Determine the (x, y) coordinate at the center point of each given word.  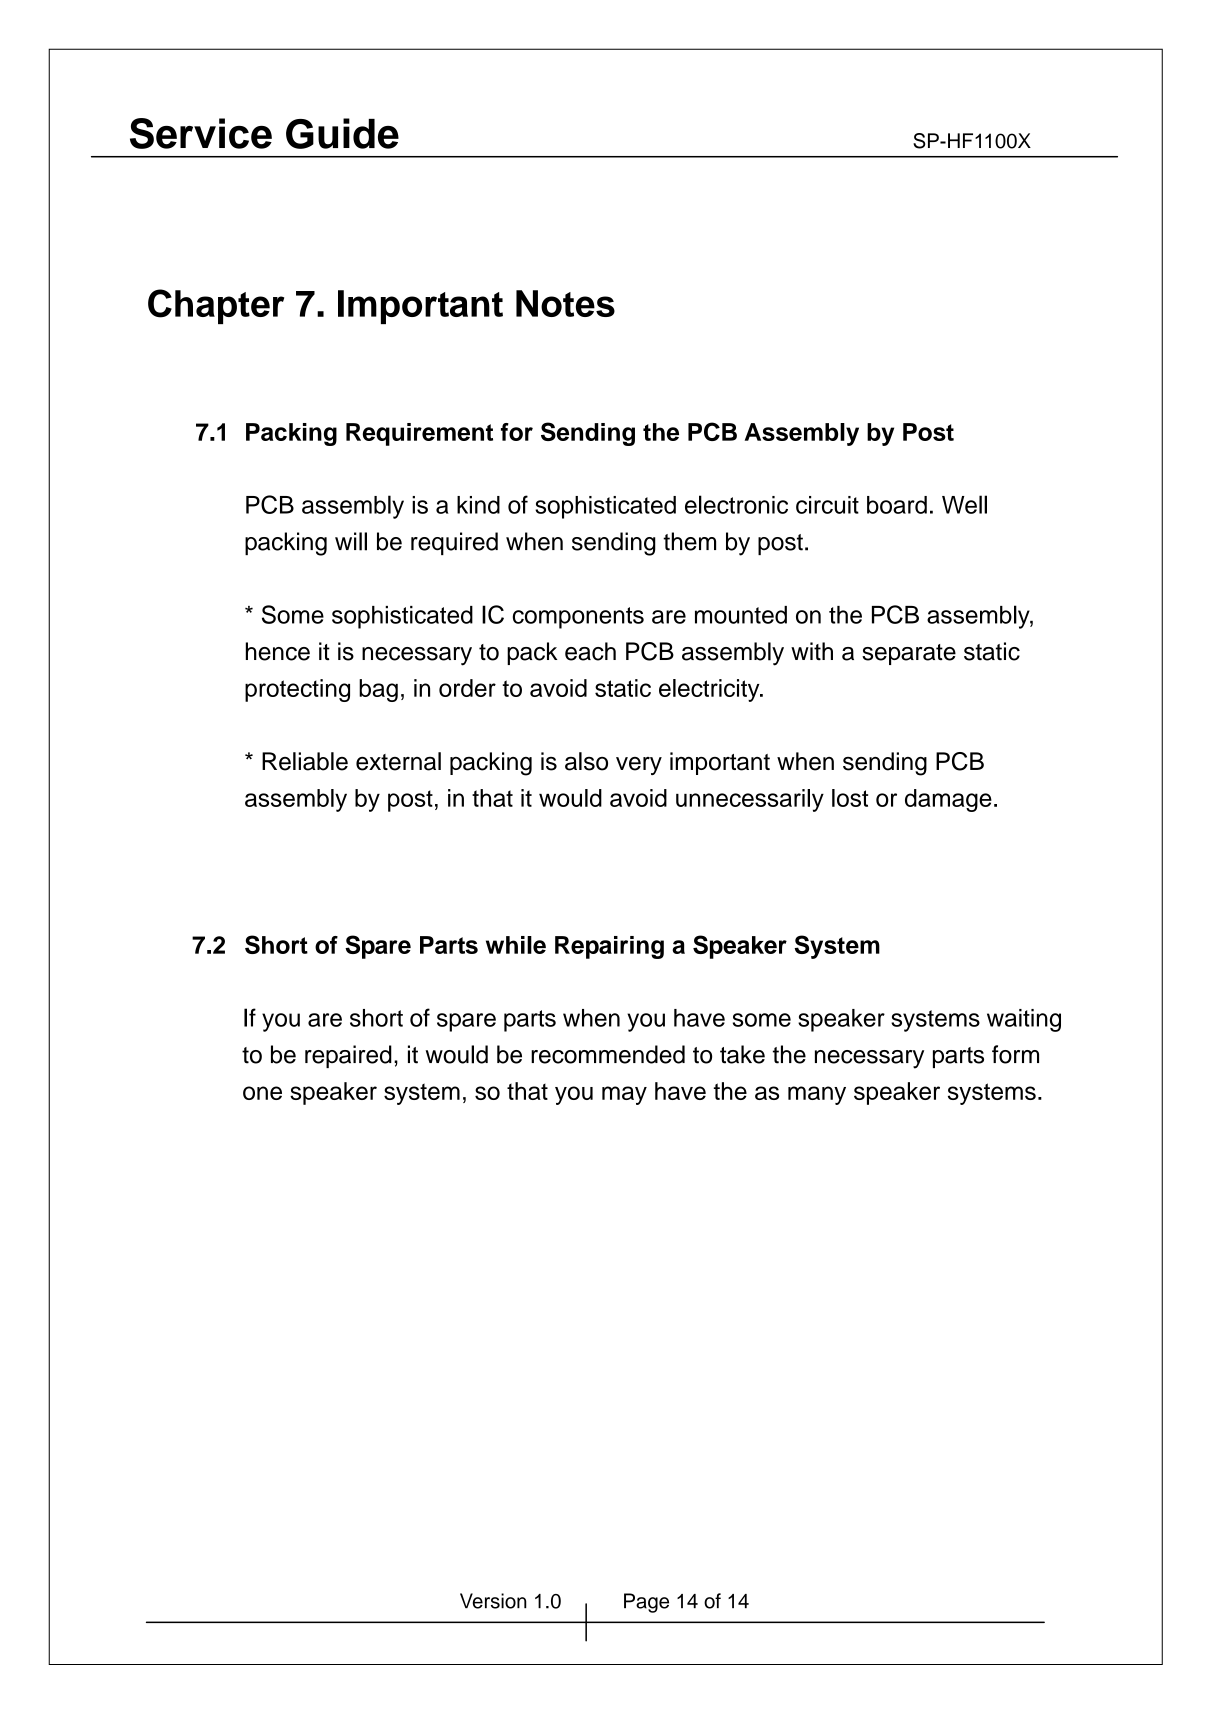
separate (909, 654)
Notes (565, 303)
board (897, 505)
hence (278, 651)
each (590, 651)
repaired (348, 1056)
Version (493, 1601)
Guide (342, 133)
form (1015, 1054)
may (624, 1095)
